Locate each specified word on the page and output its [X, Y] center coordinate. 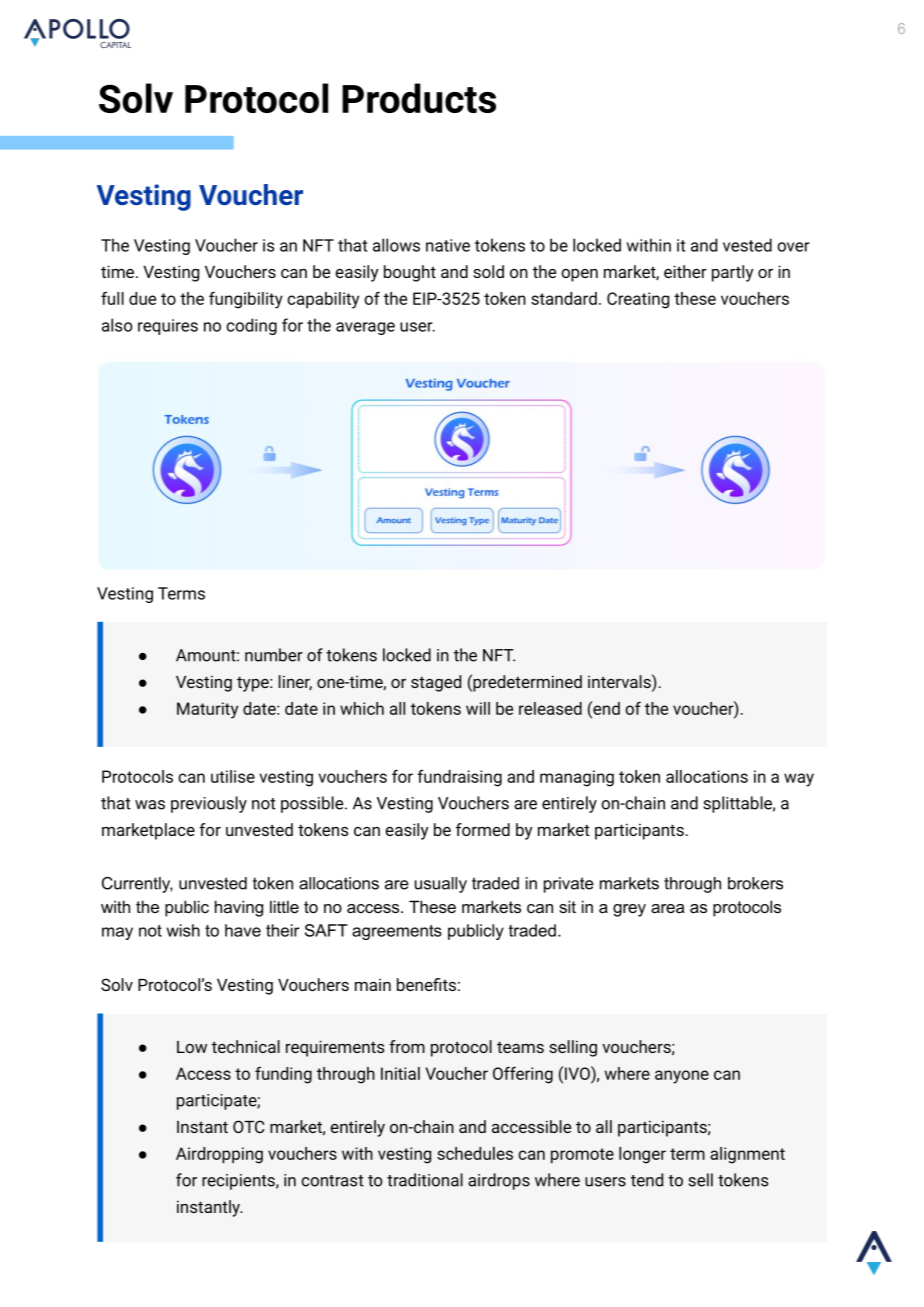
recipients [239, 1182]
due [142, 298]
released [550, 708]
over [793, 247]
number [274, 655]
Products [419, 98]
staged [436, 683]
